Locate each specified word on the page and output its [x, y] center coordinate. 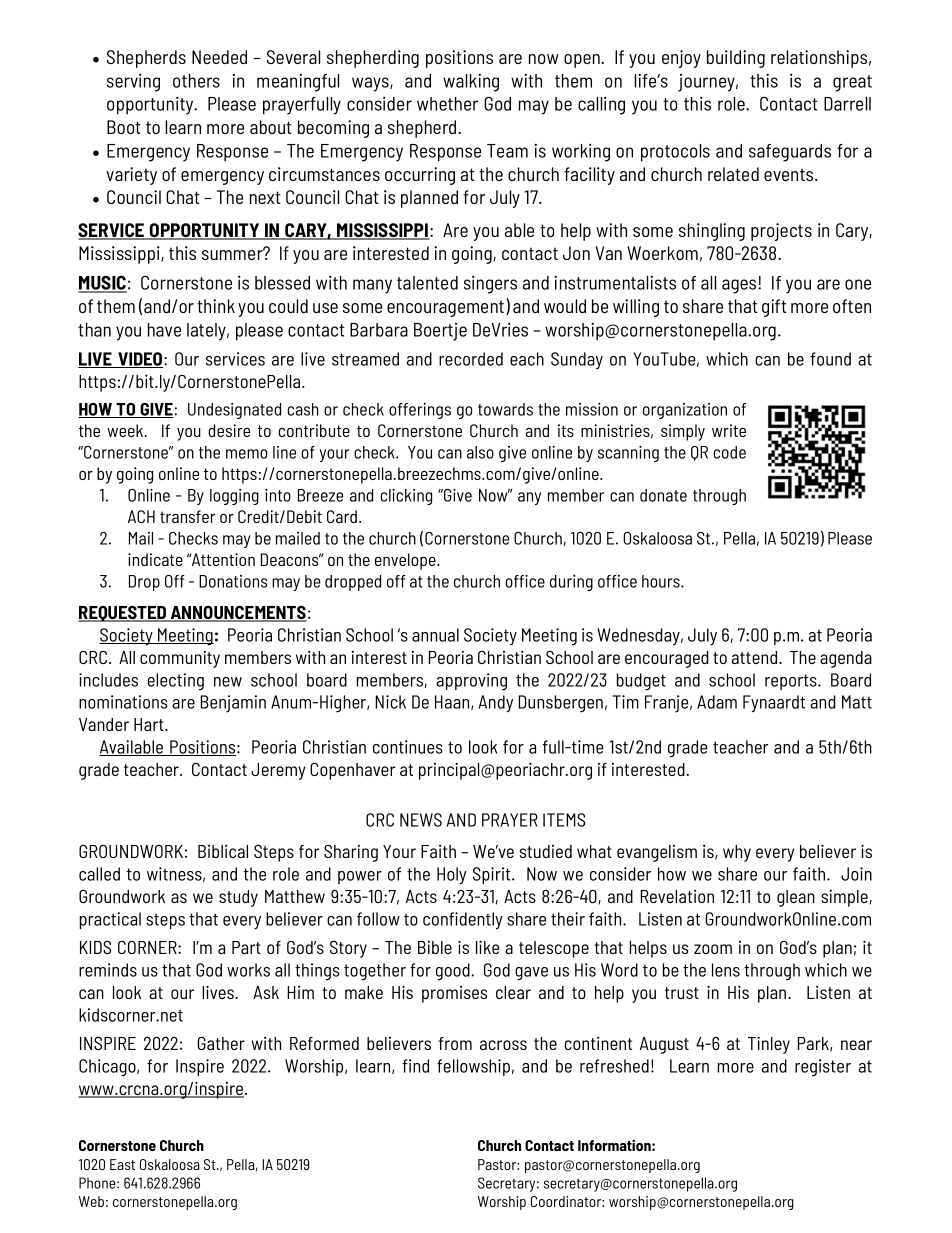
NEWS [421, 820]
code [729, 452]
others [196, 81]
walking [471, 83]
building [736, 59]
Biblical [223, 851]
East [122, 1164]
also [480, 452]
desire [229, 430]
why [737, 853]
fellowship [473, 1067]
